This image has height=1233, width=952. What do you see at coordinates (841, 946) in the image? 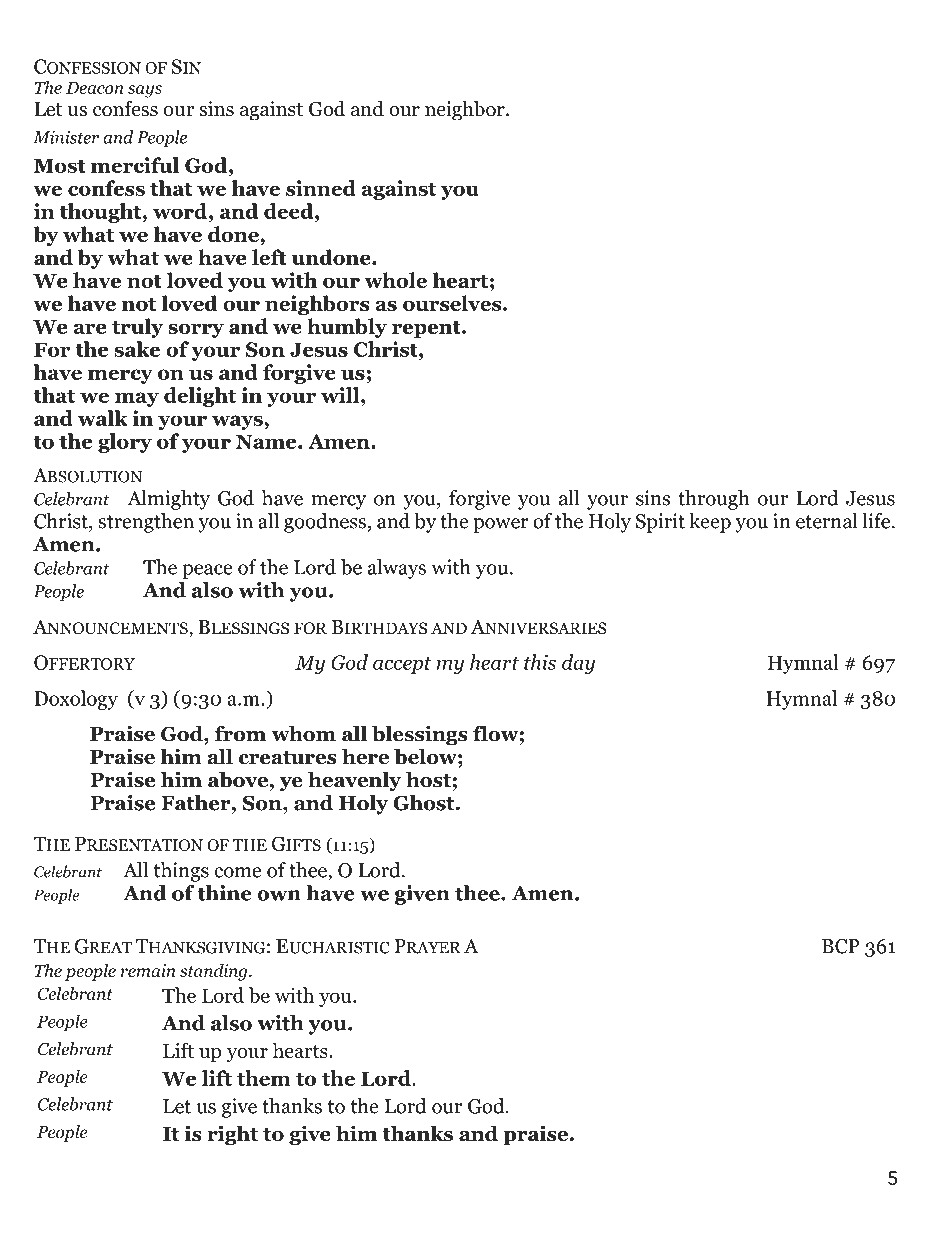
I see `BCP` at bounding box center [841, 946].
